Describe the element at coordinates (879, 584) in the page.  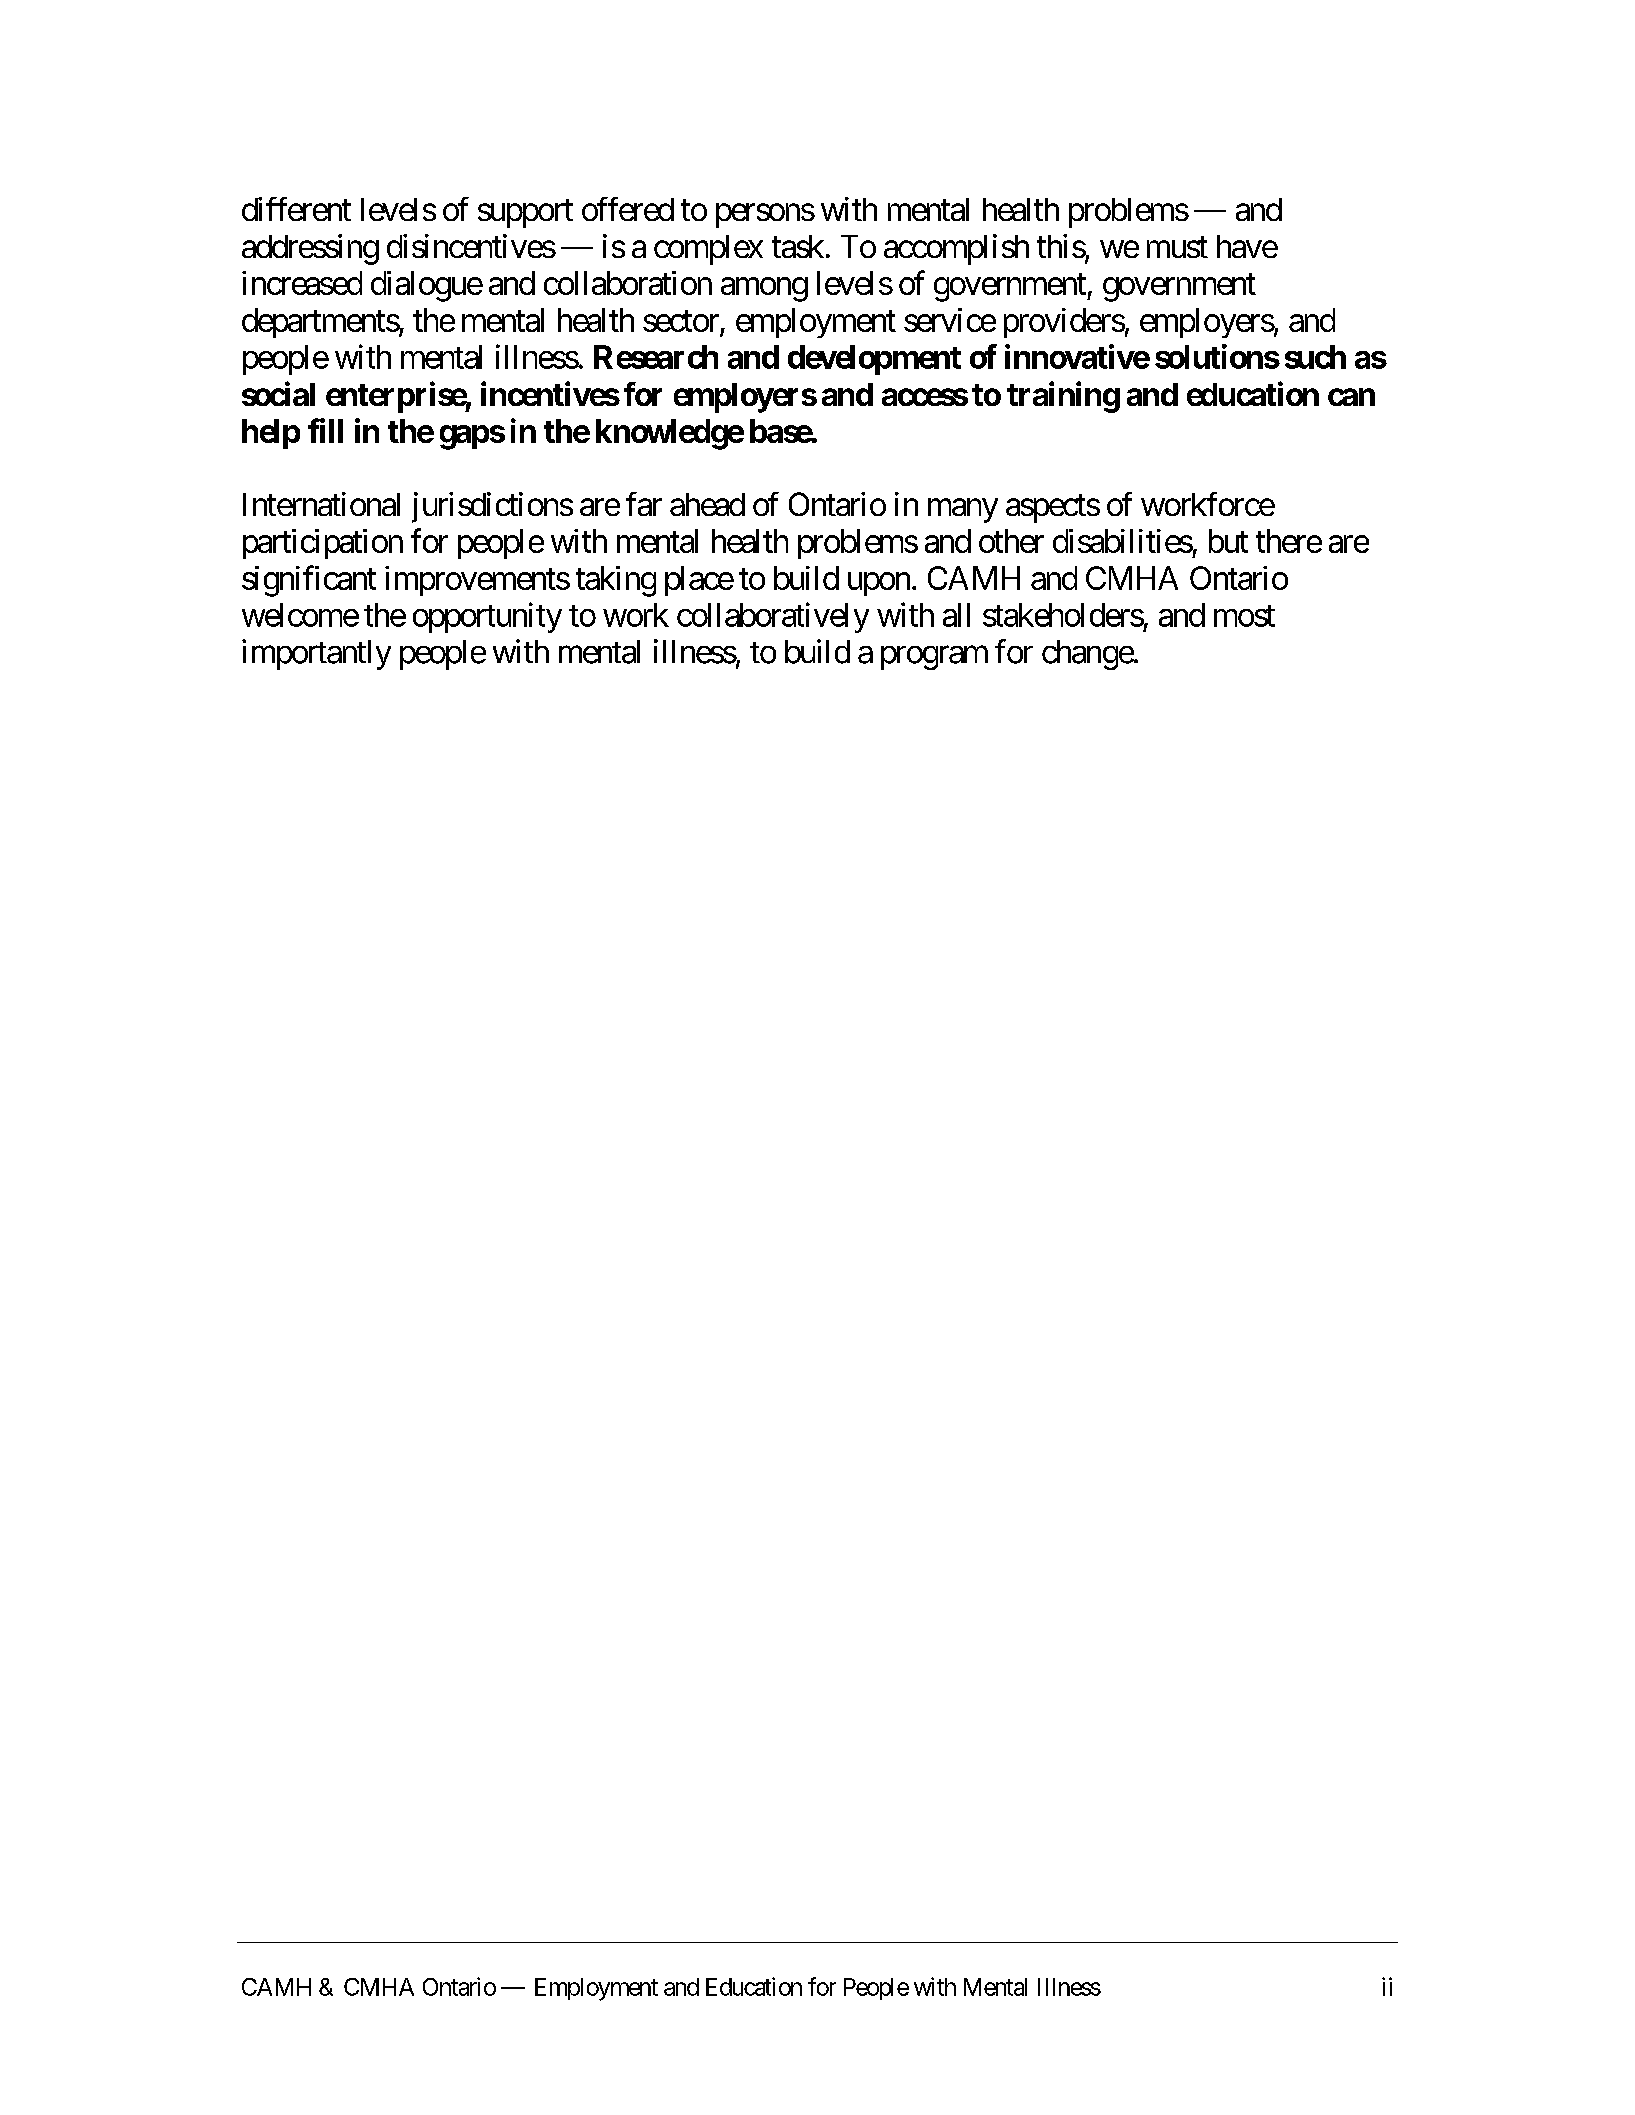
I see `upon` at that location.
